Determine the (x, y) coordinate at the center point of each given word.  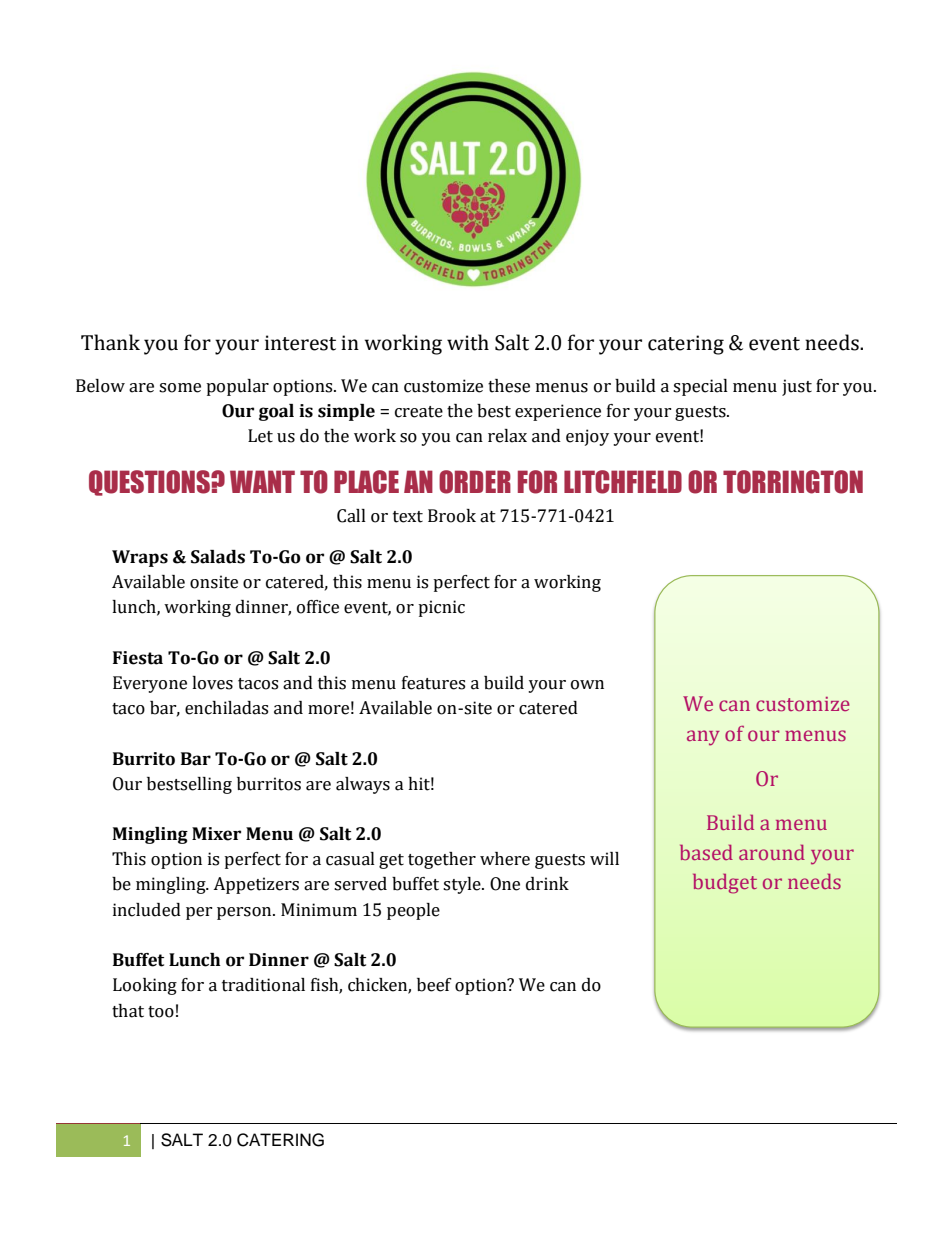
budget (725, 884)
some (180, 388)
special (700, 387)
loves (212, 683)
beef (434, 985)
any (703, 738)
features (433, 683)
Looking (145, 986)
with (468, 342)
